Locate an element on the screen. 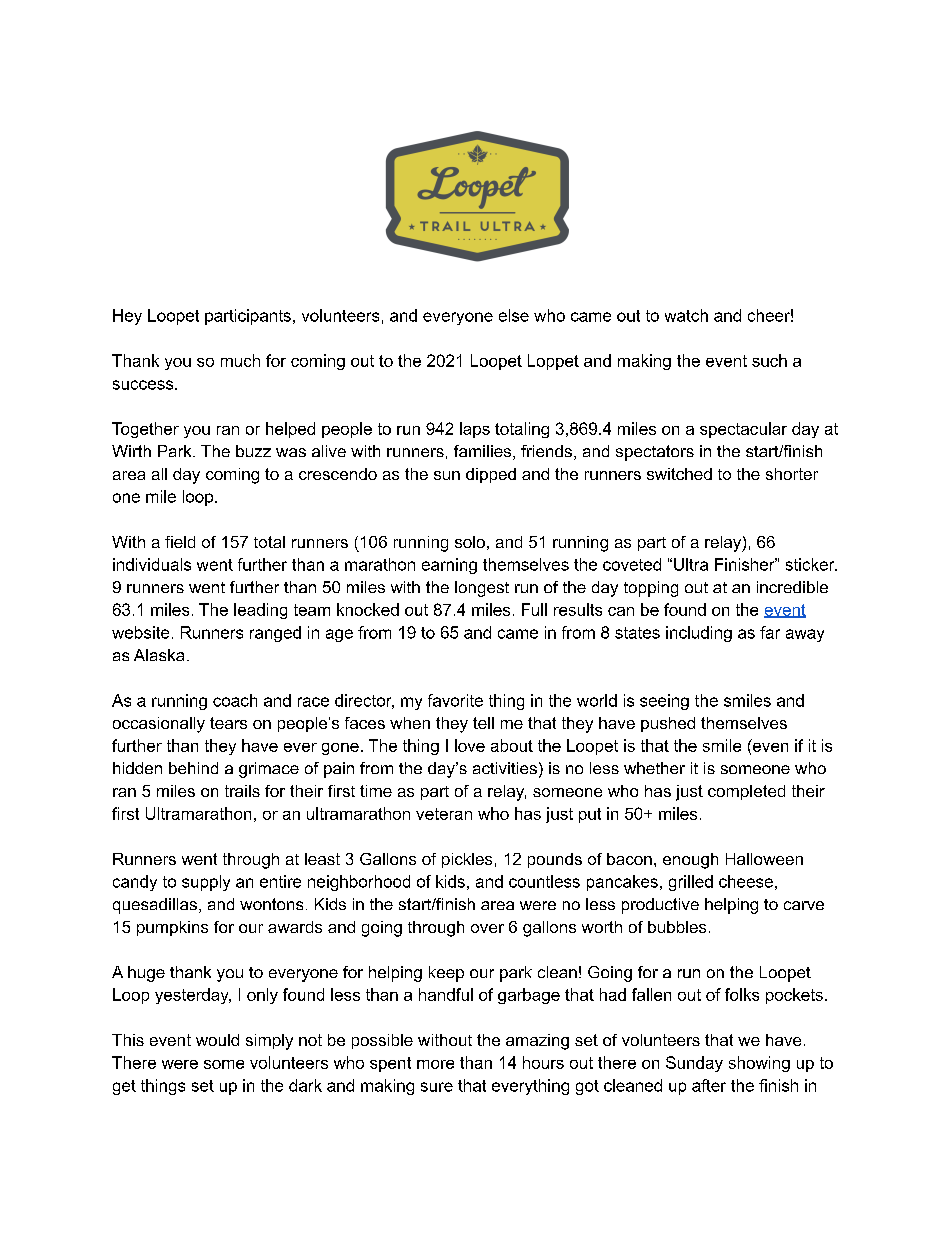 The image size is (952, 1233). else is located at coordinates (514, 315).
